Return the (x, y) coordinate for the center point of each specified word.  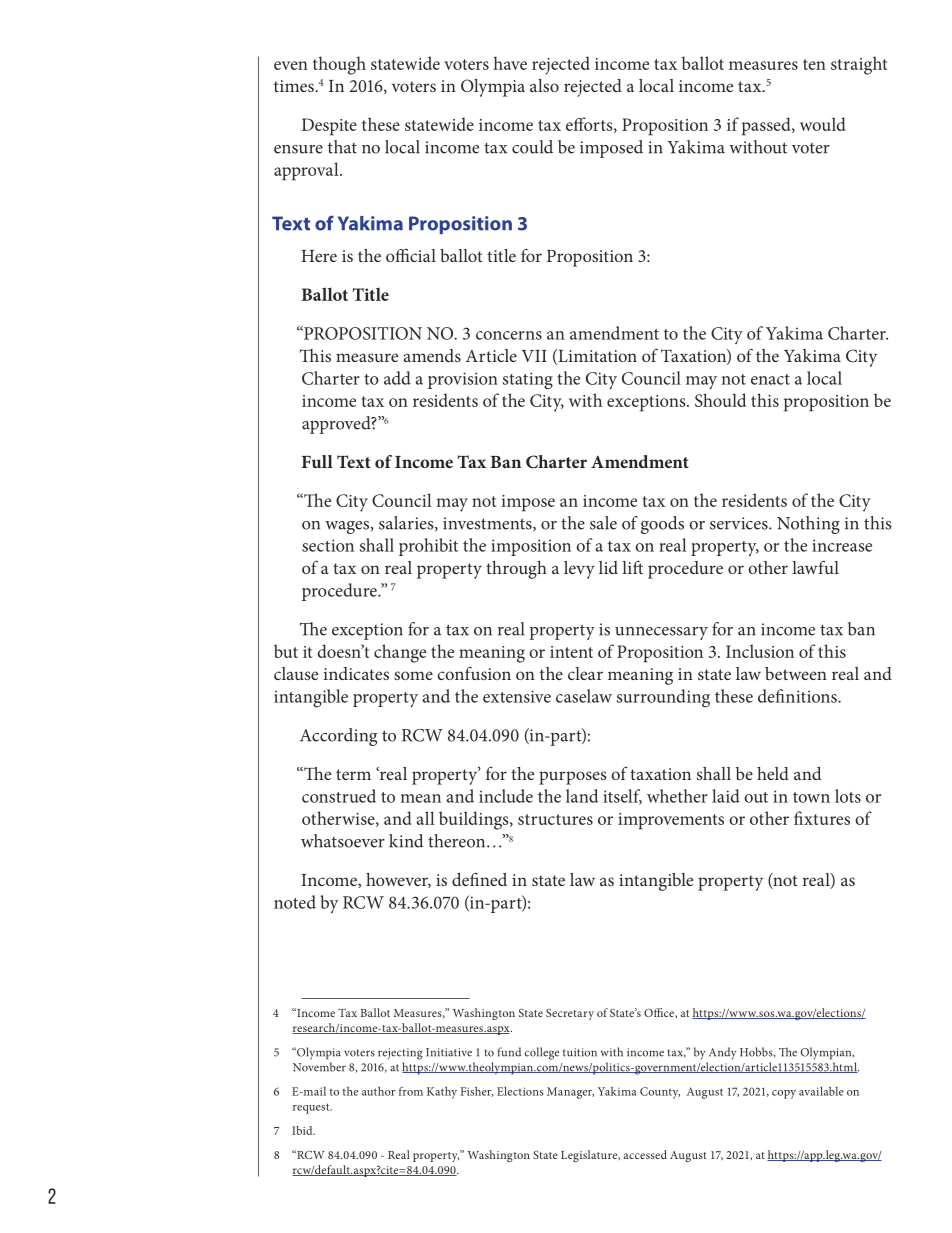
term (353, 774)
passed (767, 126)
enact (770, 379)
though (339, 65)
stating (528, 381)
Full (317, 461)
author (378, 1091)
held (773, 773)
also (544, 85)
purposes (573, 778)
